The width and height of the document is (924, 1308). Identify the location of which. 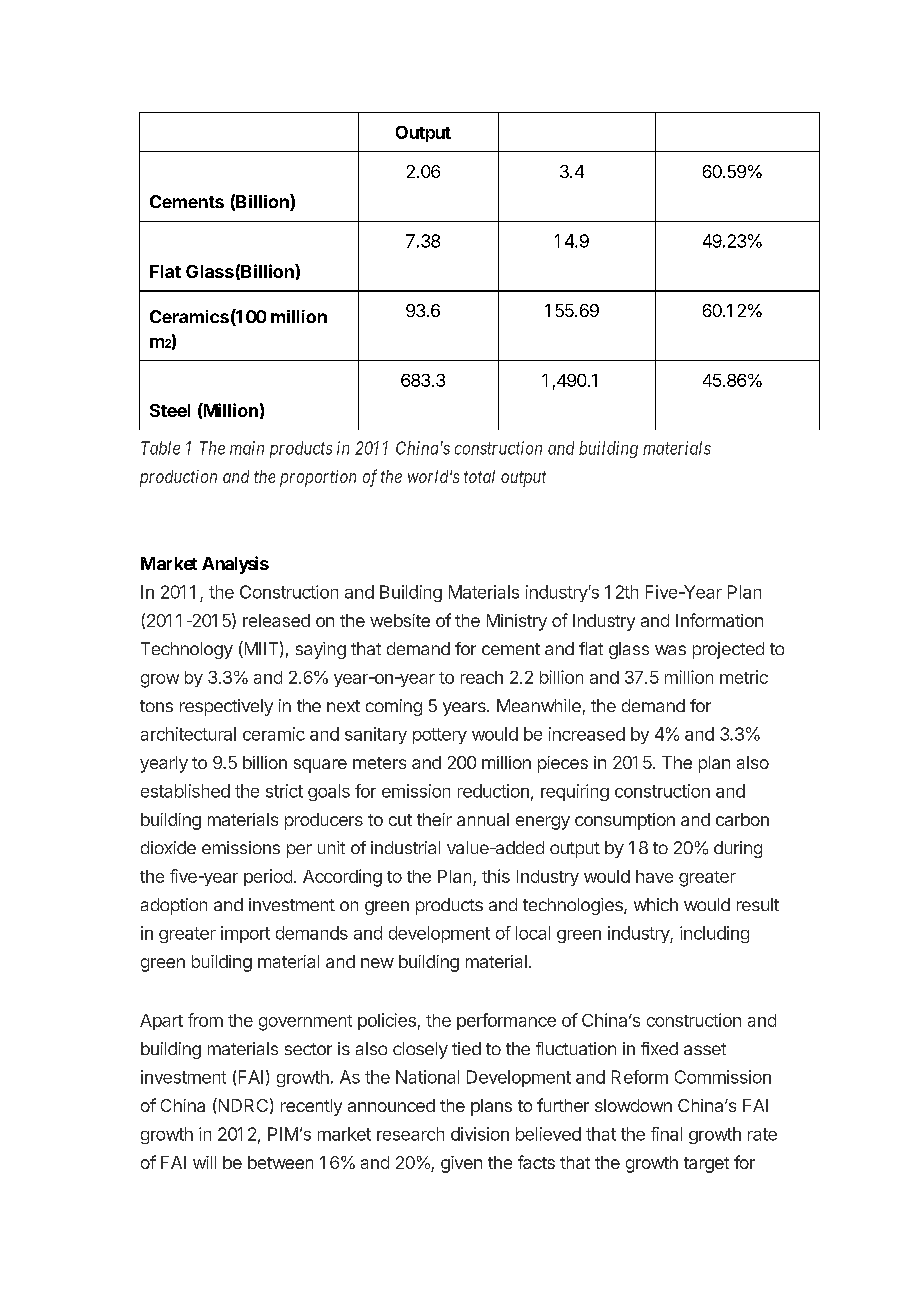
(656, 904).
